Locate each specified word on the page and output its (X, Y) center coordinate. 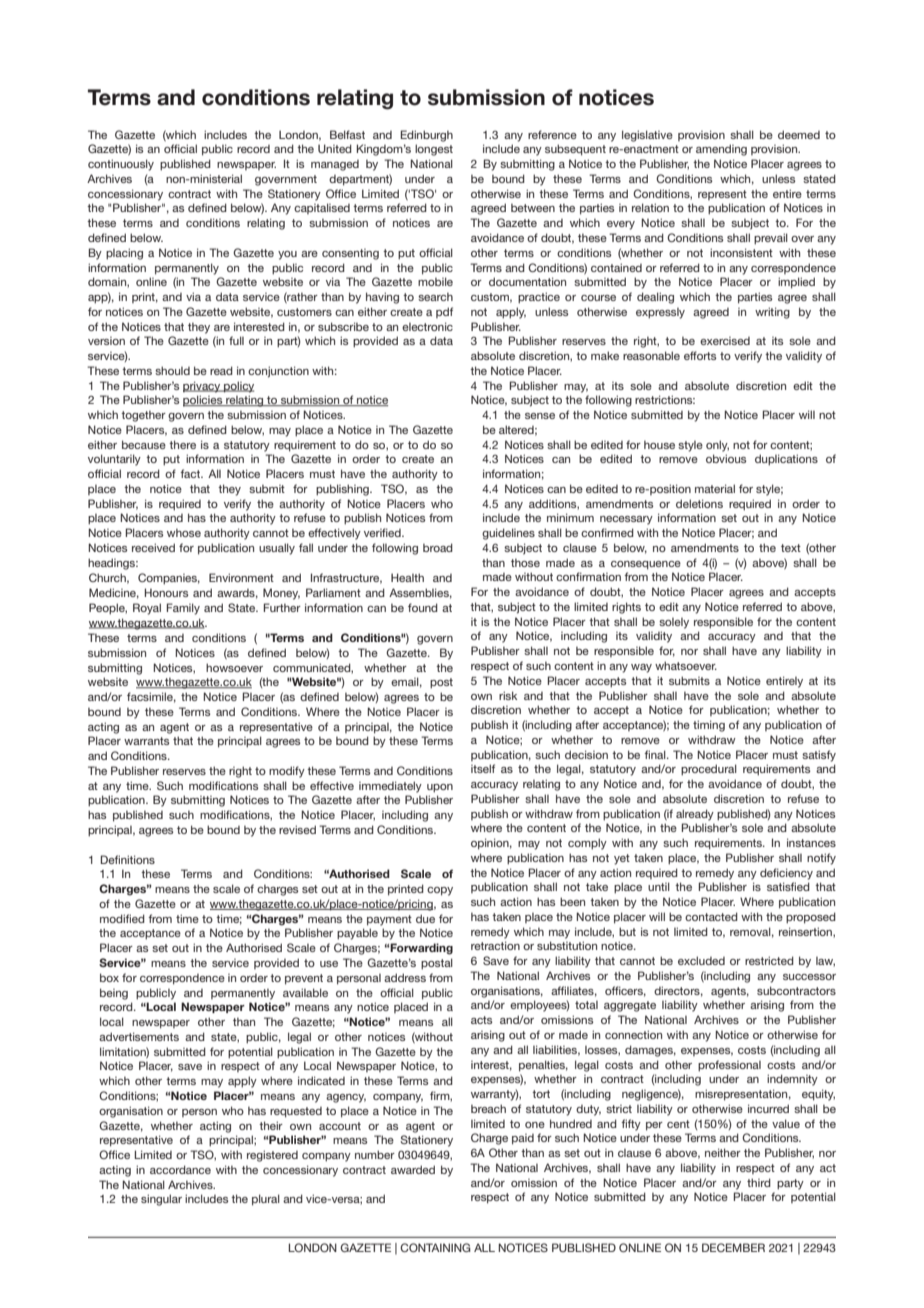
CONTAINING (435, 1247)
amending (721, 150)
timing (709, 726)
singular (161, 1200)
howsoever (234, 667)
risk (508, 695)
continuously (121, 165)
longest (434, 150)
